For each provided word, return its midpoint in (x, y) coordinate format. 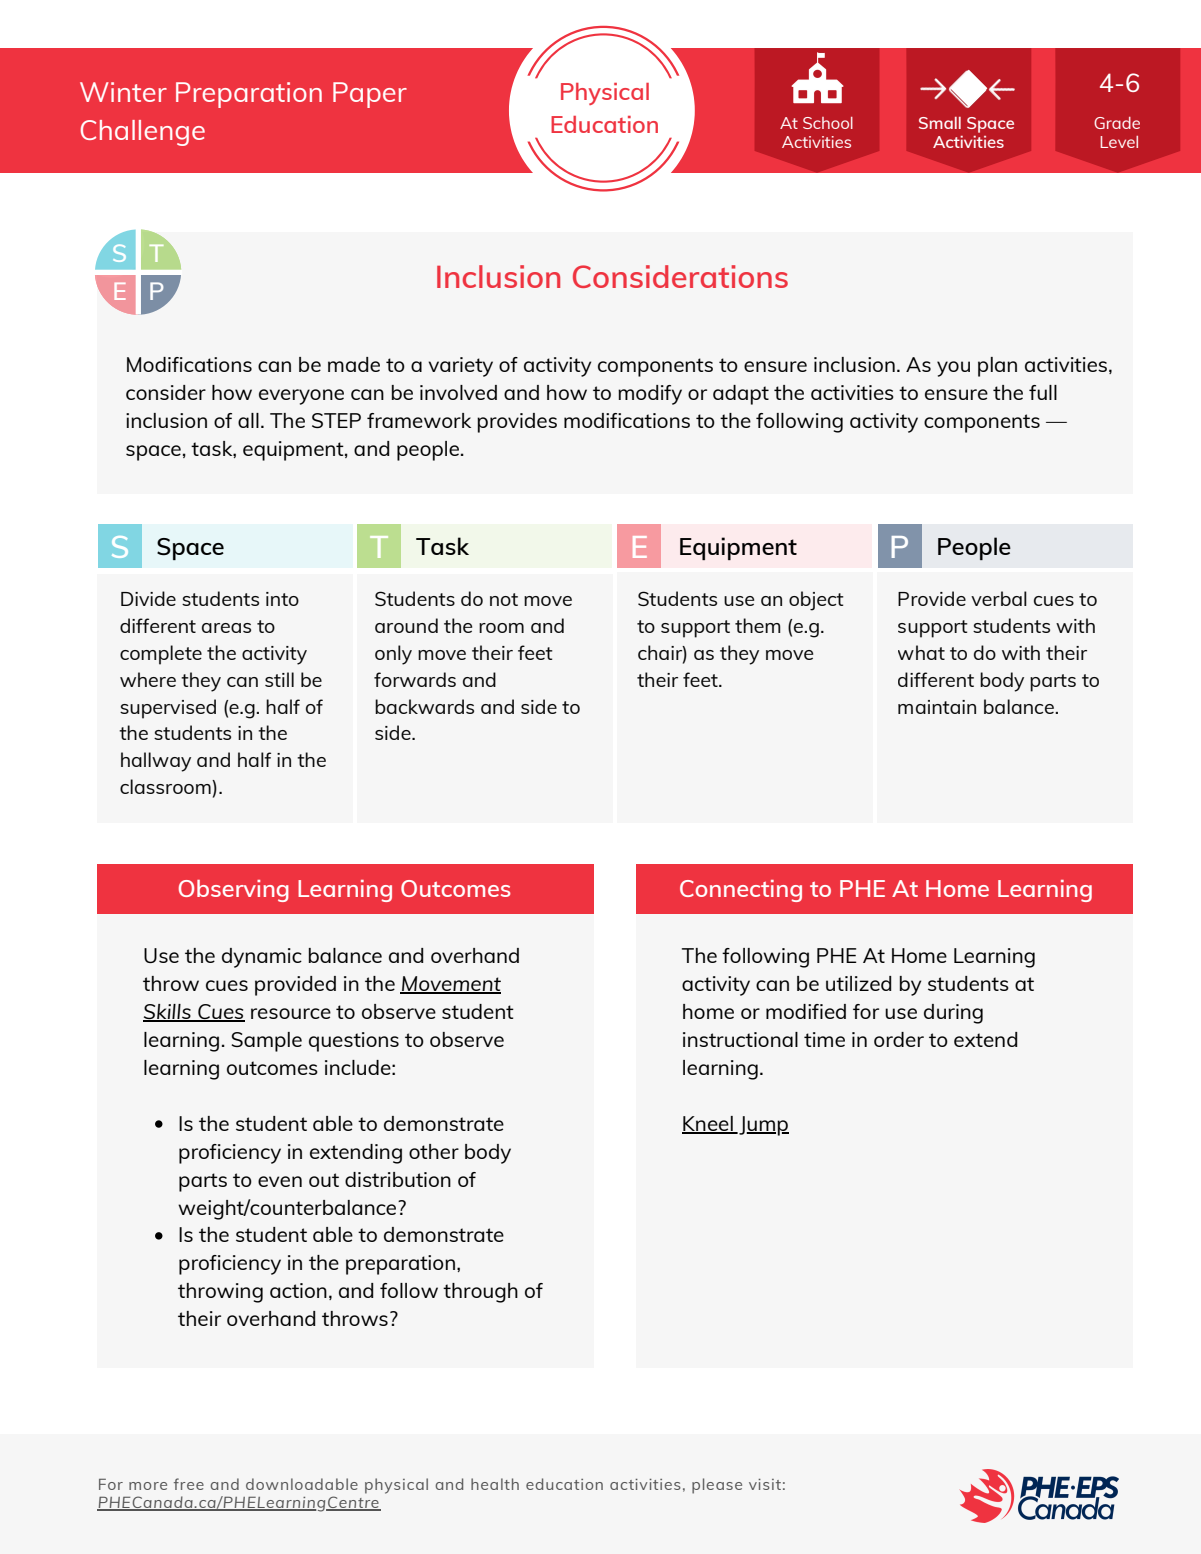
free (189, 1484)
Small (940, 123)
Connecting (741, 891)
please (717, 1486)
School (828, 123)
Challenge (143, 133)
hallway (156, 762)
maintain (937, 707)
